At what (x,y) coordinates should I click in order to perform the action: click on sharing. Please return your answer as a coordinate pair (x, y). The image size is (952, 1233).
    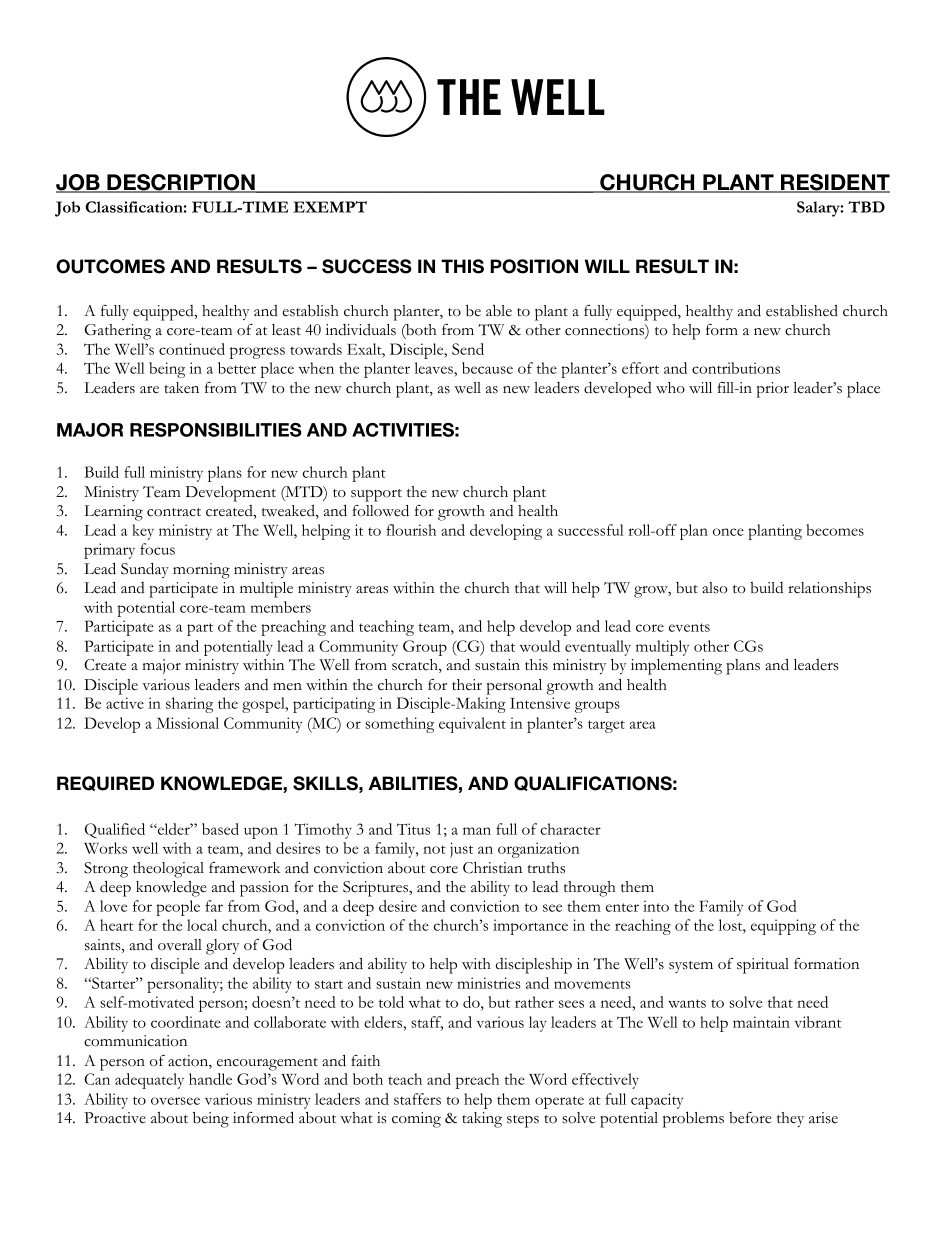
    Looking at the image, I should click on (189, 705).
